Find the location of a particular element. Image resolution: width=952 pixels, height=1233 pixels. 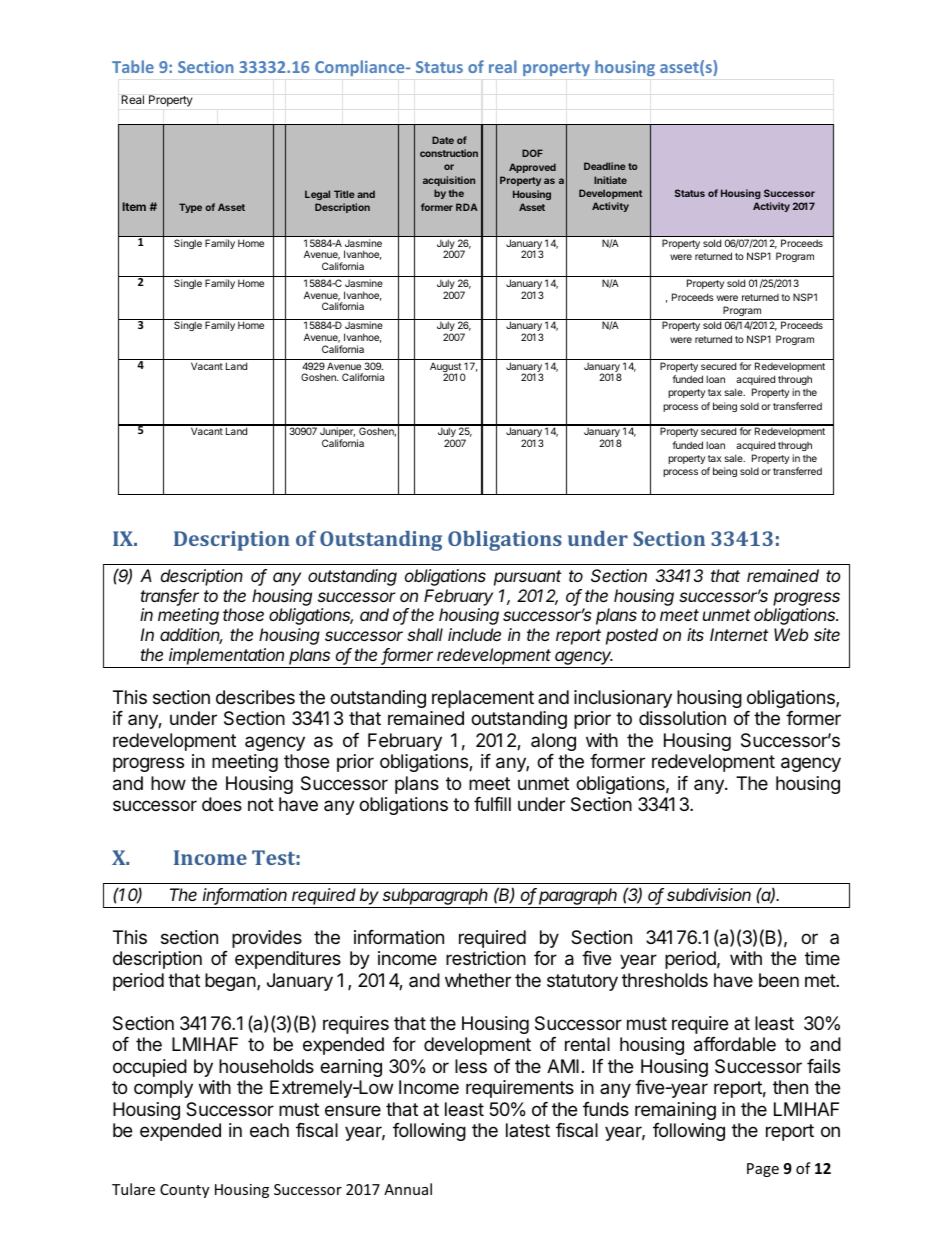

Table is located at coordinates (133, 66).
